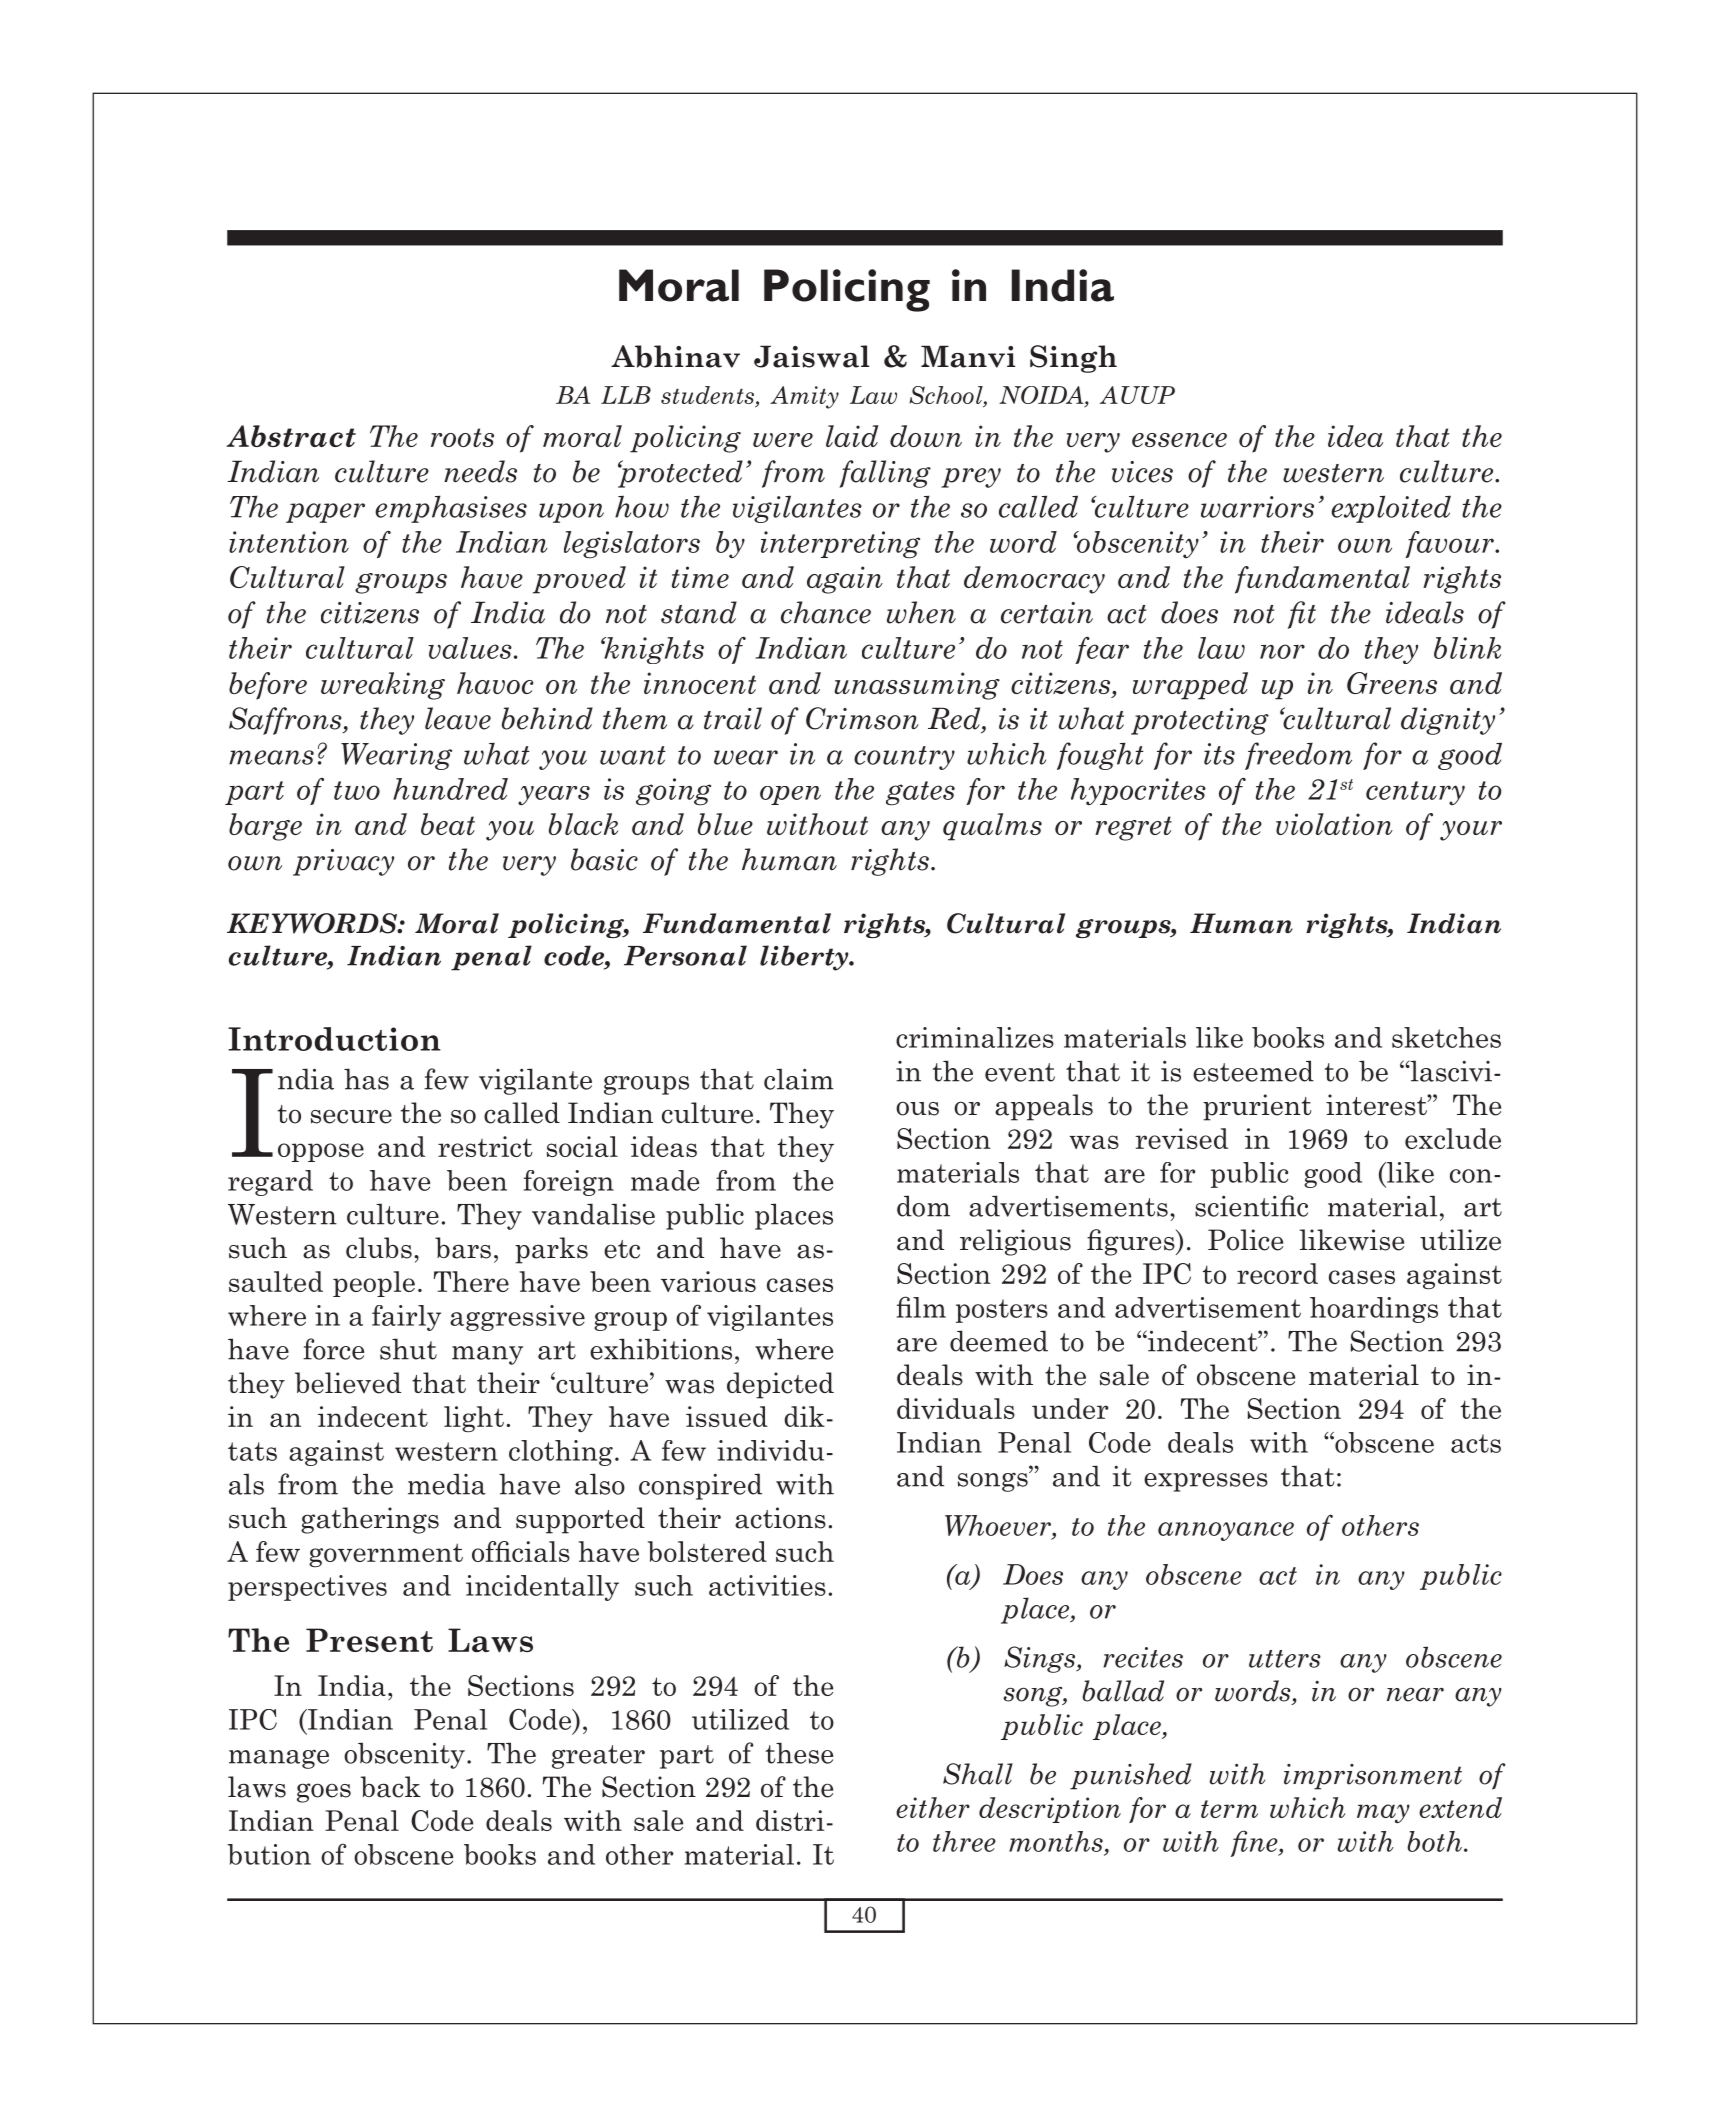  What do you see at coordinates (799, 1079) in the screenshot?
I see `claim` at bounding box center [799, 1079].
